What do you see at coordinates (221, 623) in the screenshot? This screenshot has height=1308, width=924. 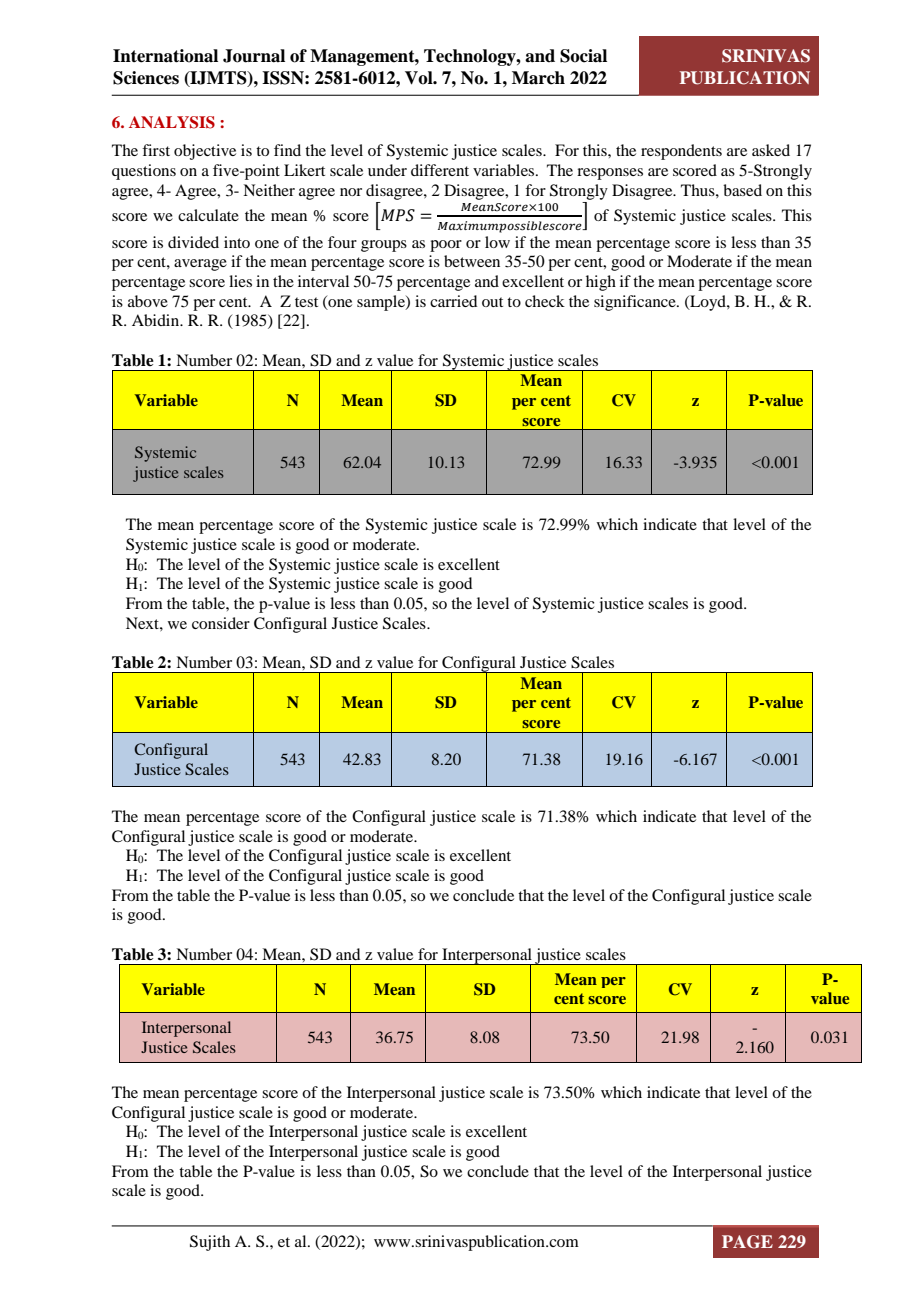 I see `consider` at bounding box center [221, 623].
